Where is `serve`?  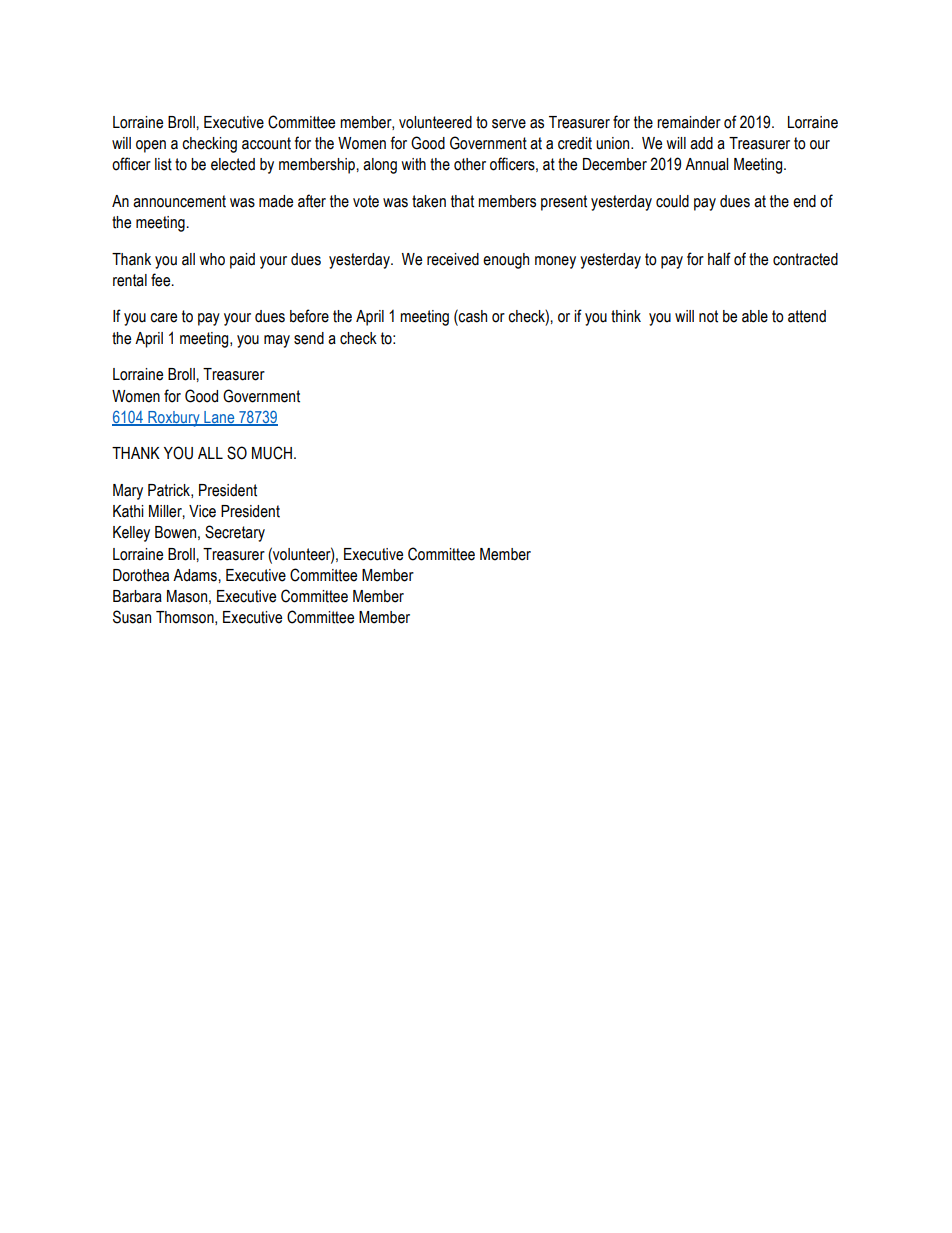
serve is located at coordinates (509, 124).
